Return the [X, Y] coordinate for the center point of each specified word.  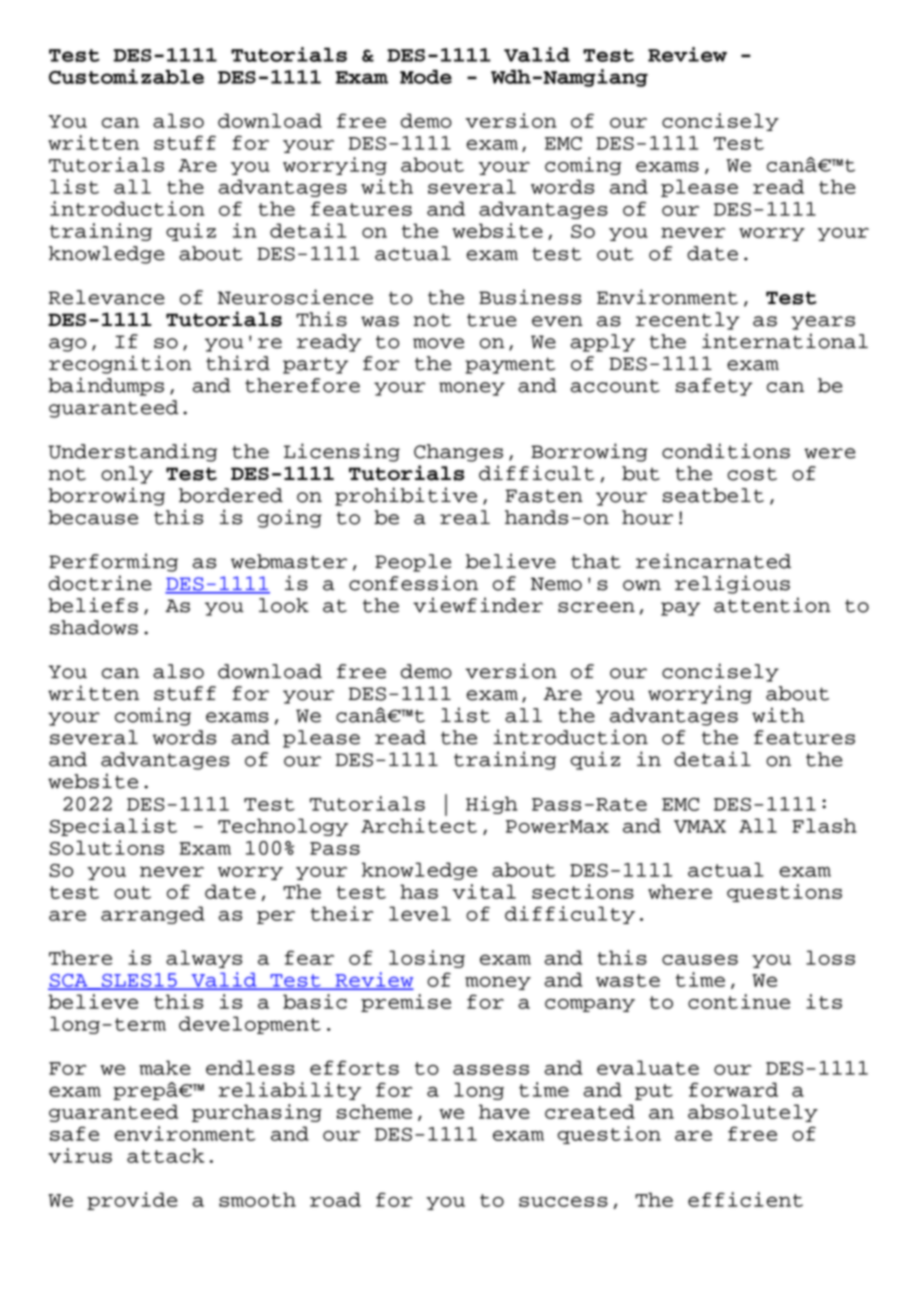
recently [688, 321]
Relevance [107, 297]
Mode [426, 77]
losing [427, 959]
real [465, 517]
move [438, 343]
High [492, 805]
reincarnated [713, 561]
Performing [113, 562]
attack [165, 1155]
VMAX [700, 826]
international [785, 341]
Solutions [107, 847]
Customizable [126, 76]
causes [700, 959]
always [204, 959]
